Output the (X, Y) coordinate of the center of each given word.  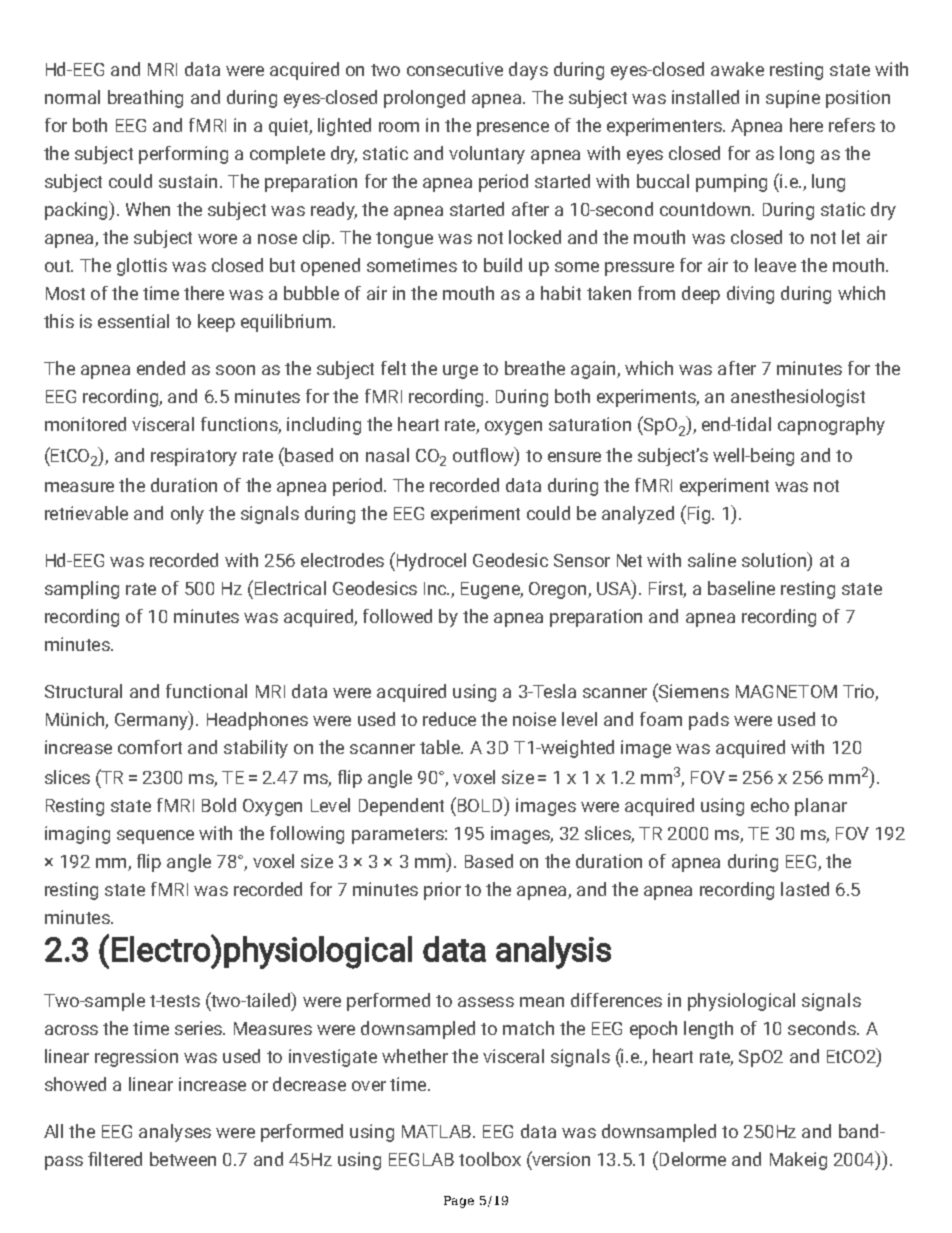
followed (397, 616)
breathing (145, 99)
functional (206, 691)
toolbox (490, 1159)
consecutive (455, 69)
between (183, 1159)
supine (793, 99)
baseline (741, 588)
